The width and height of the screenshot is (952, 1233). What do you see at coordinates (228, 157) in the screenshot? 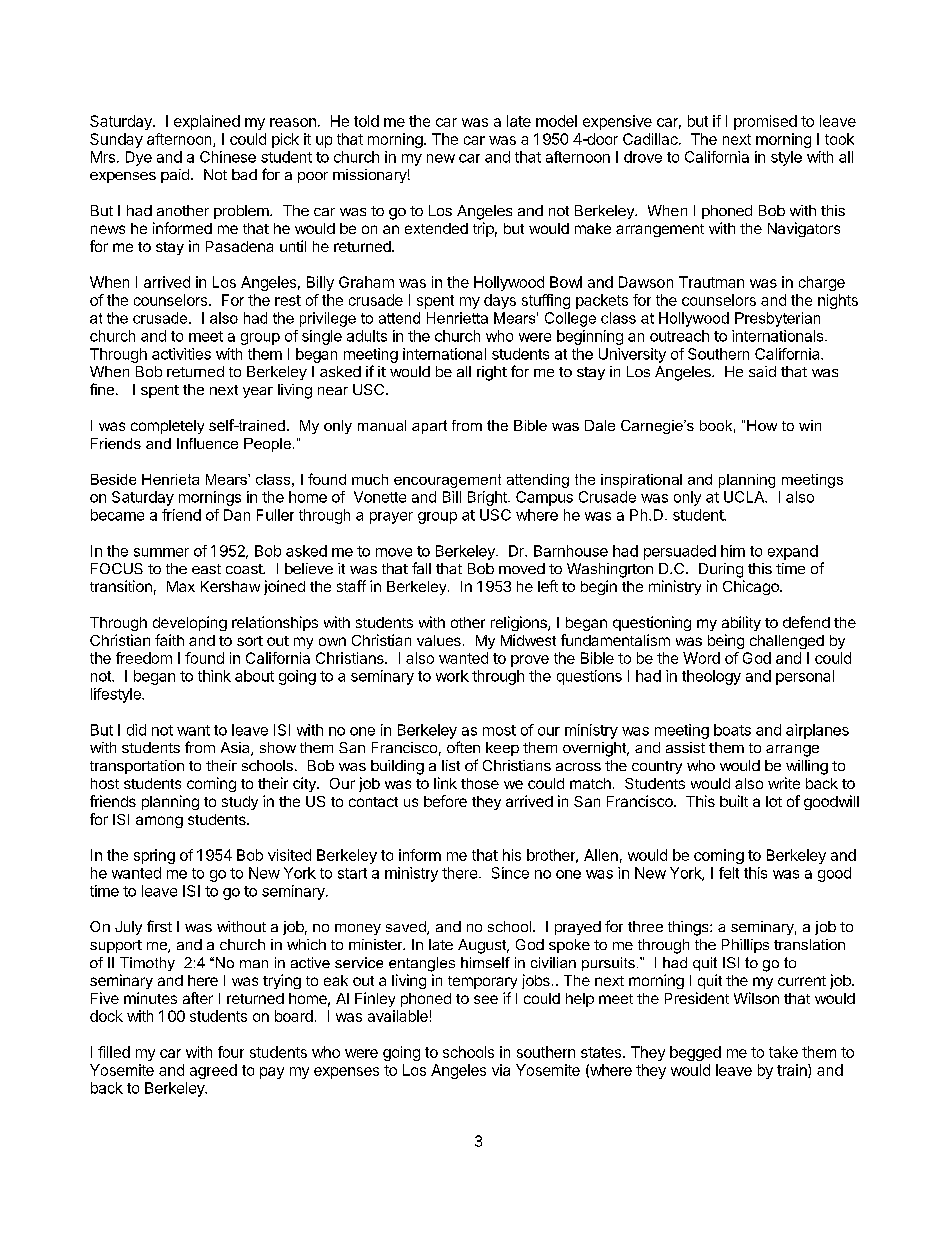
I see `Chinese` at bounding box center [228, 157].
